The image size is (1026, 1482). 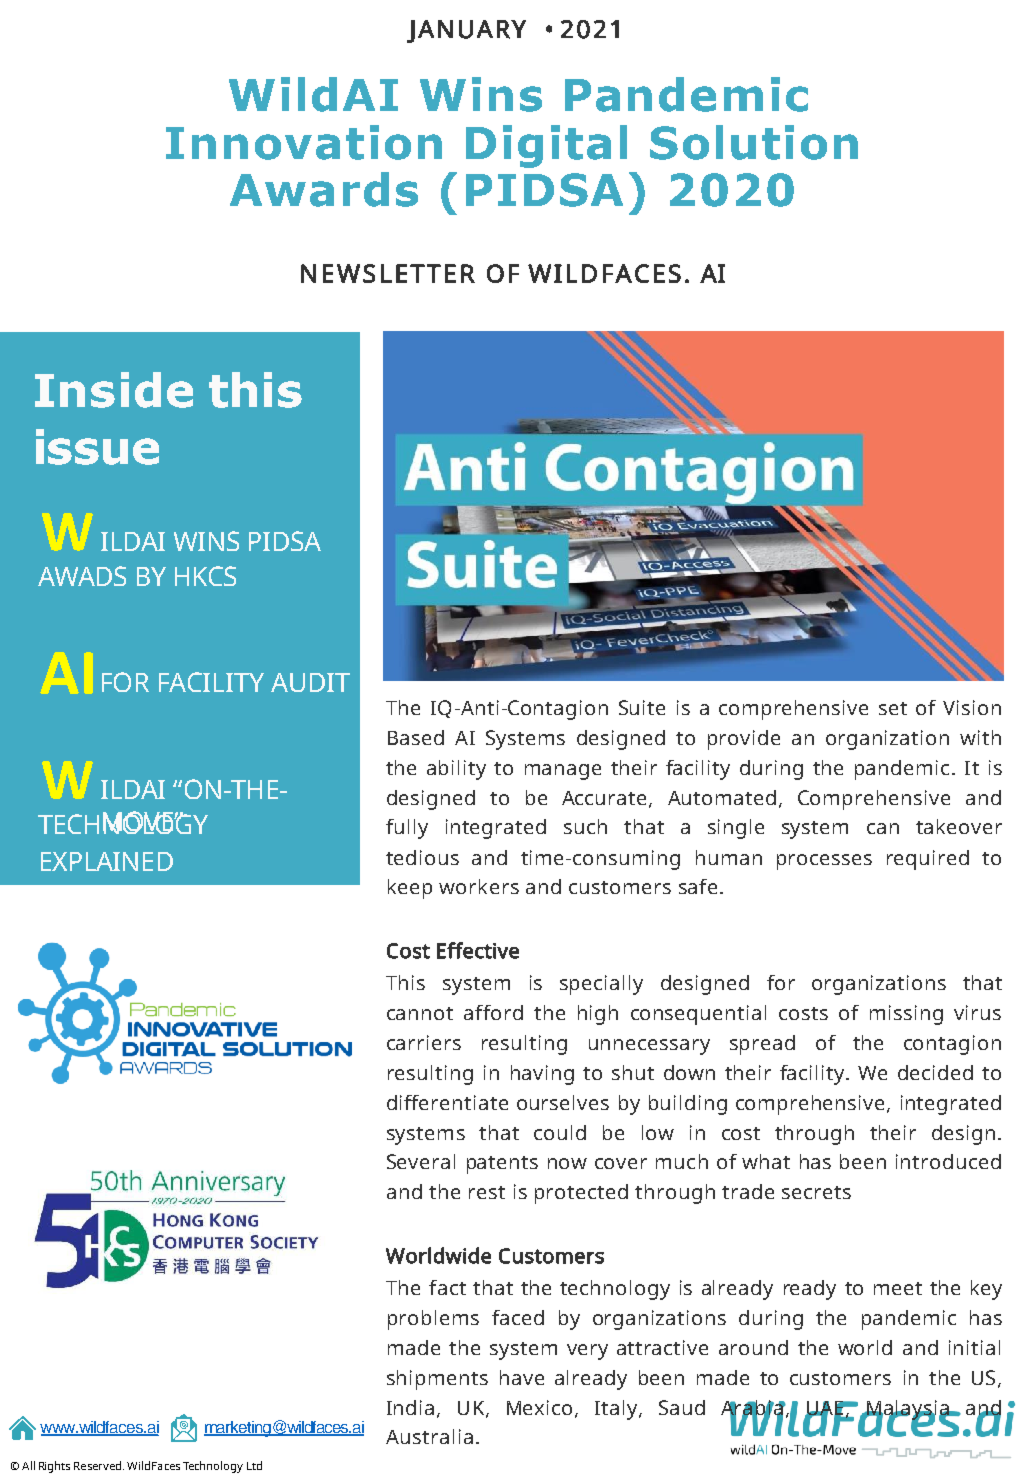 I want to click on Mexico, so click(x=539, y=1407).
